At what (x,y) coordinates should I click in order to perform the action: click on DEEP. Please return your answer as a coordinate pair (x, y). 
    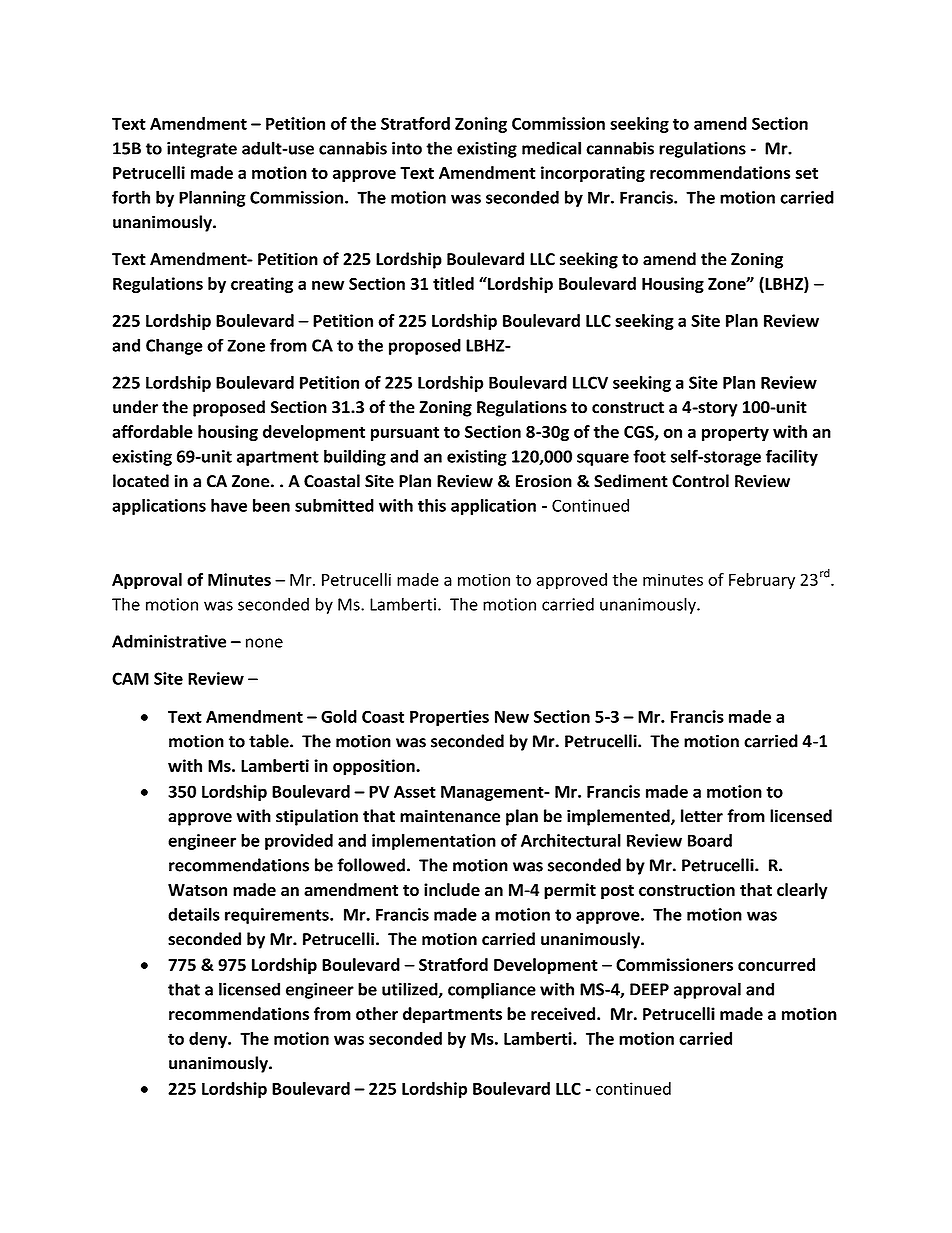
    Looking at the image, I should click on (649, 989).
